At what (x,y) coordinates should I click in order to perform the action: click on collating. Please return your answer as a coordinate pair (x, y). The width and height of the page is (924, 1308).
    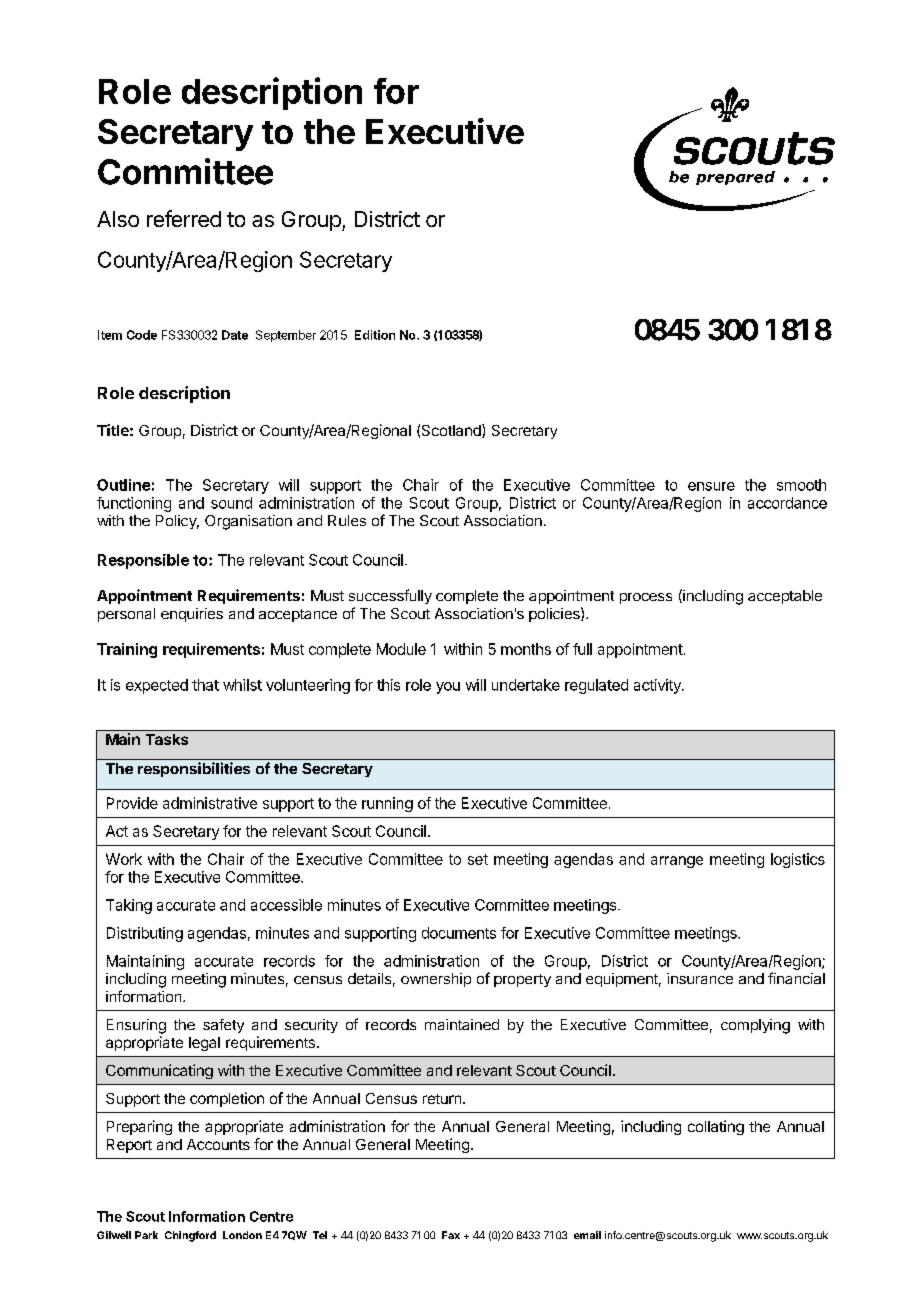
    Looking at the image, I should click on (716, 1127).
